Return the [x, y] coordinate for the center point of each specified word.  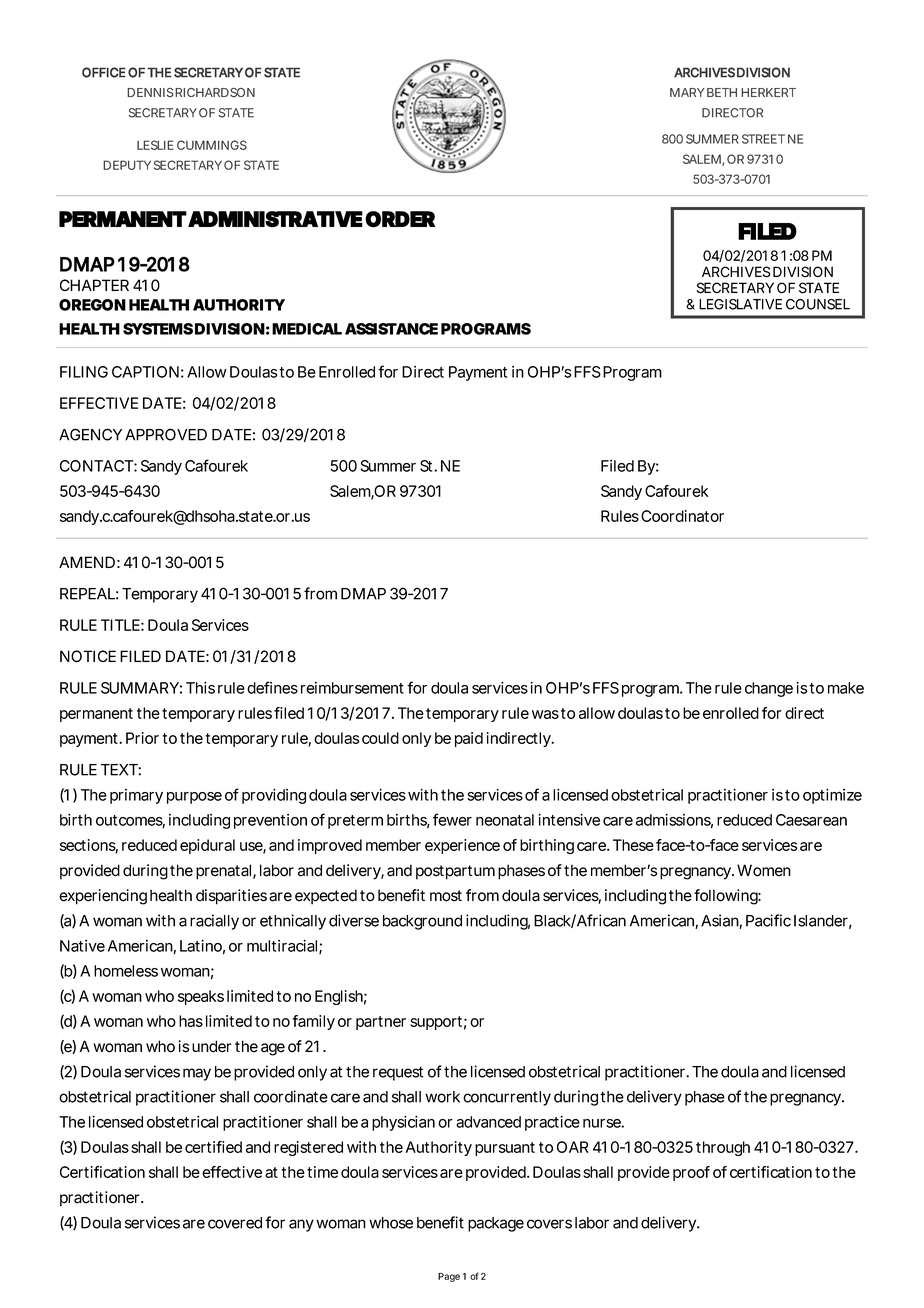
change [769, 689]
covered [235, 1223]
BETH [722, 92]
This [200, 688]
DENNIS [150, 92]
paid [469, 739]
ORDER [400, 219]
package [496, 1224]
